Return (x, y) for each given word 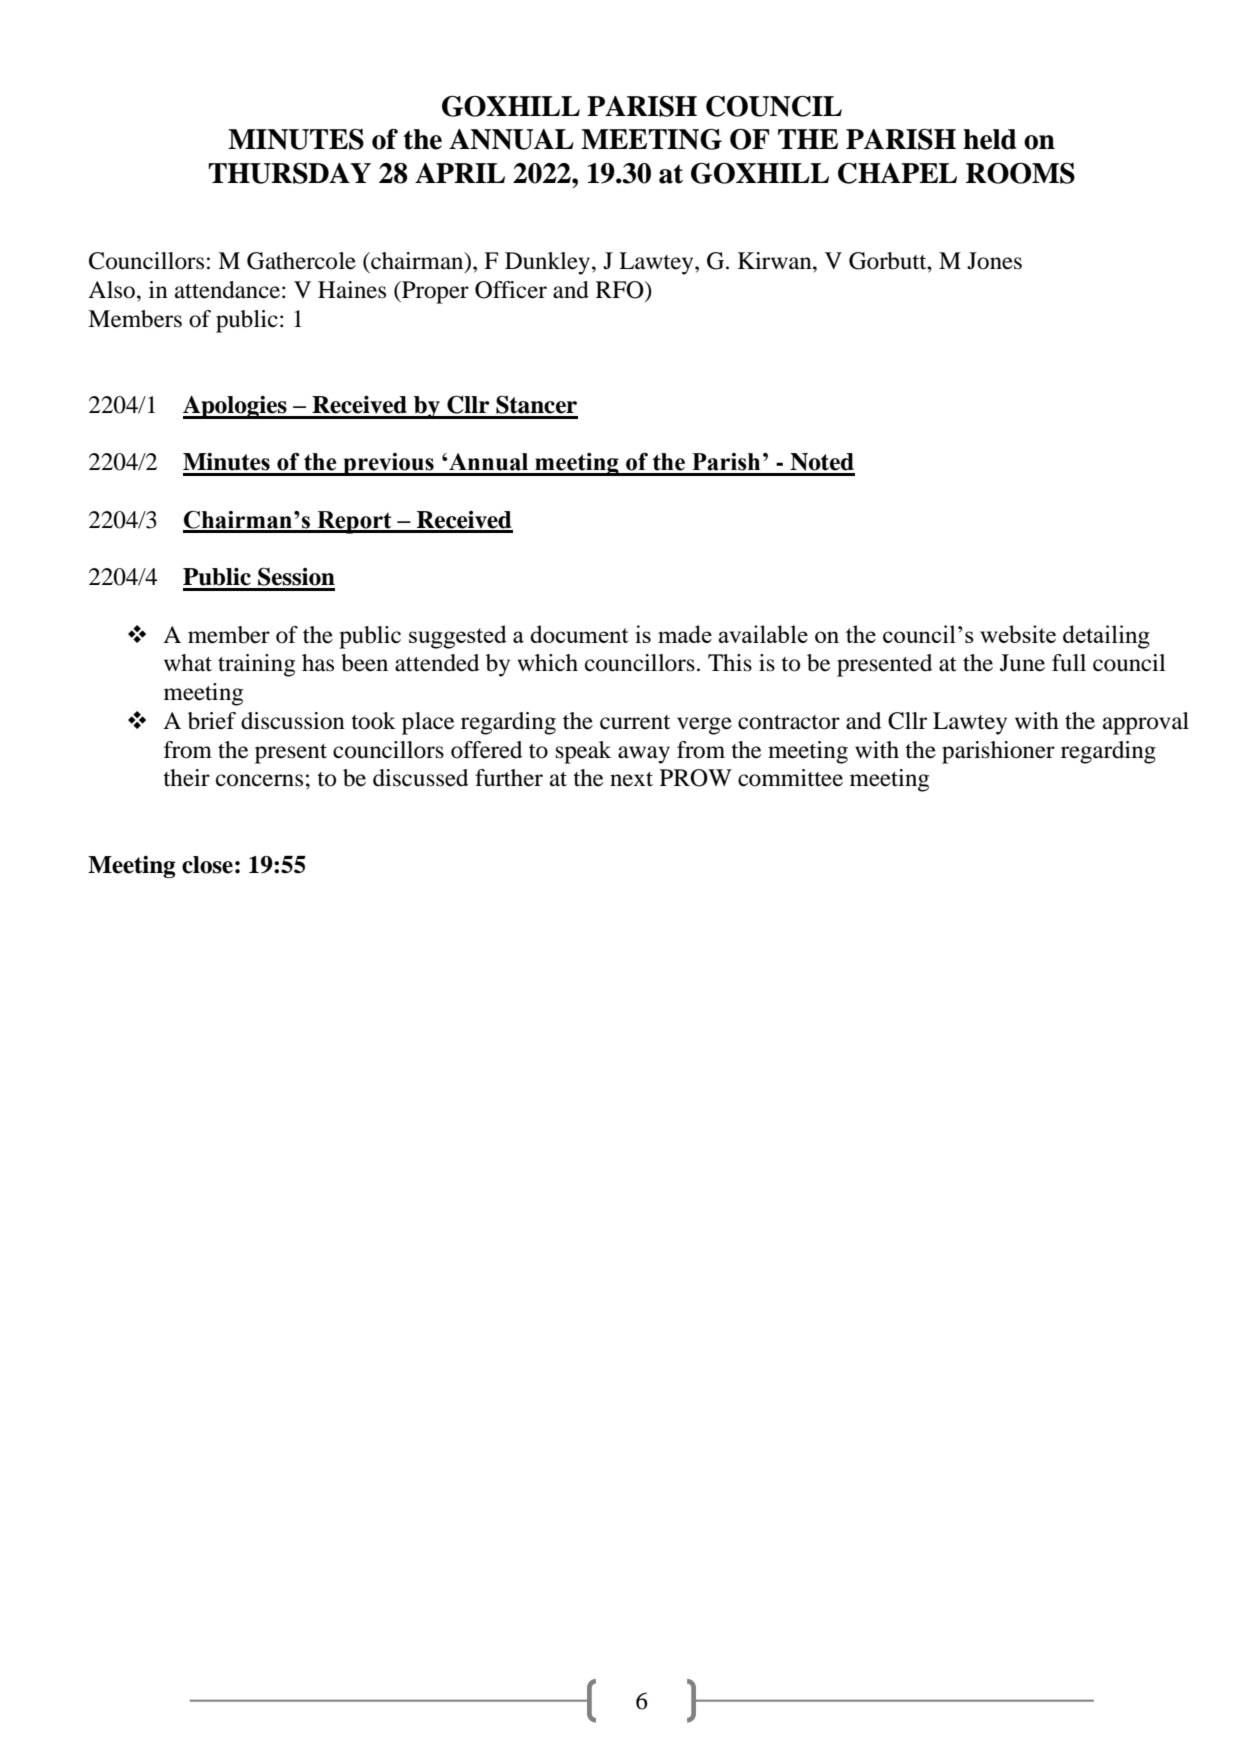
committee (790, 778)
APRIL (460, 173)
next (631, 779)
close (207, 865)
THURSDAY (289, 173)
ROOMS (1020, 173)
